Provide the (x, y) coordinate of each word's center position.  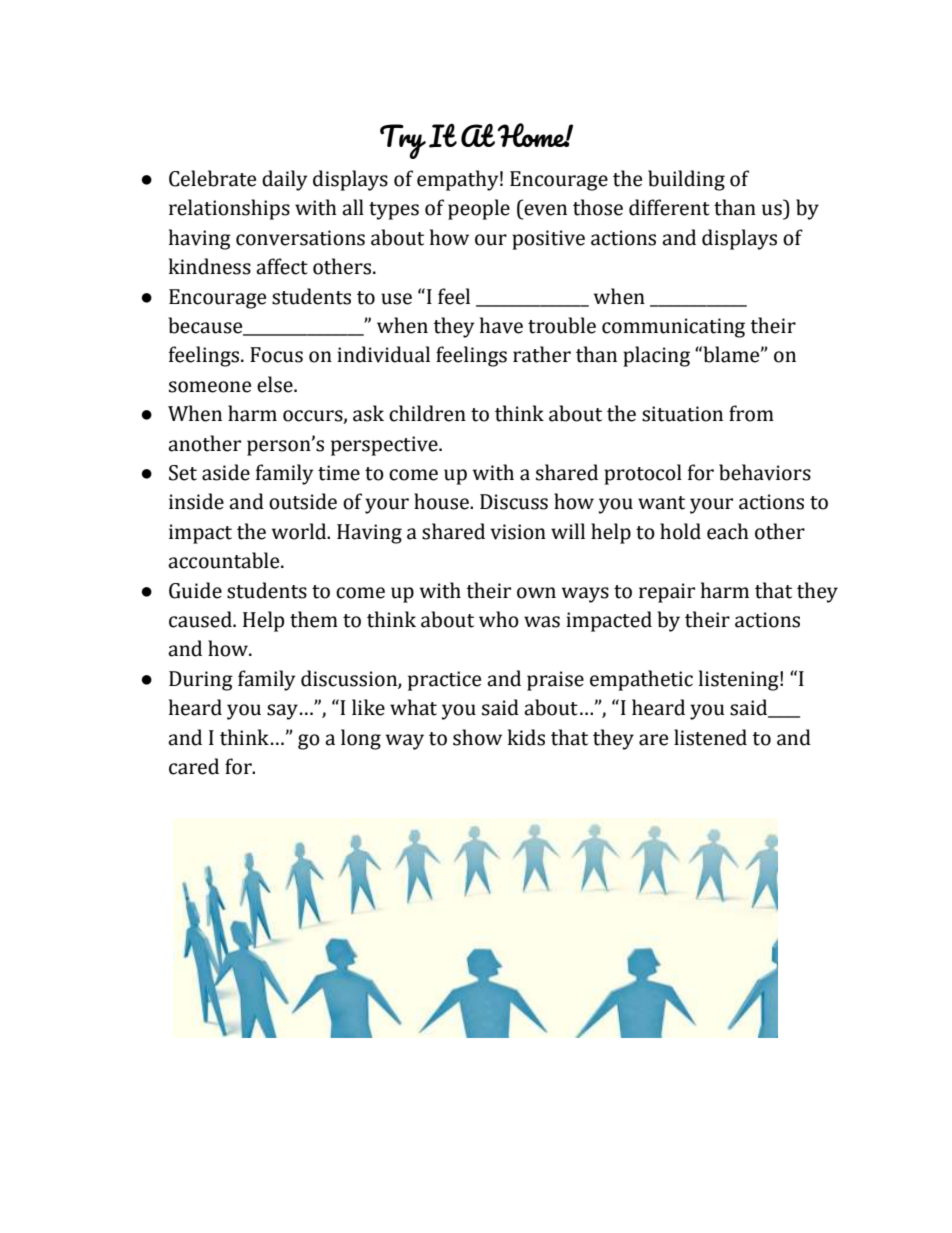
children (427, 413)
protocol (643, 474)
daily (284, 180)
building (686, 180)
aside (226, 472)
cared (194, 766)
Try (403, 141)
